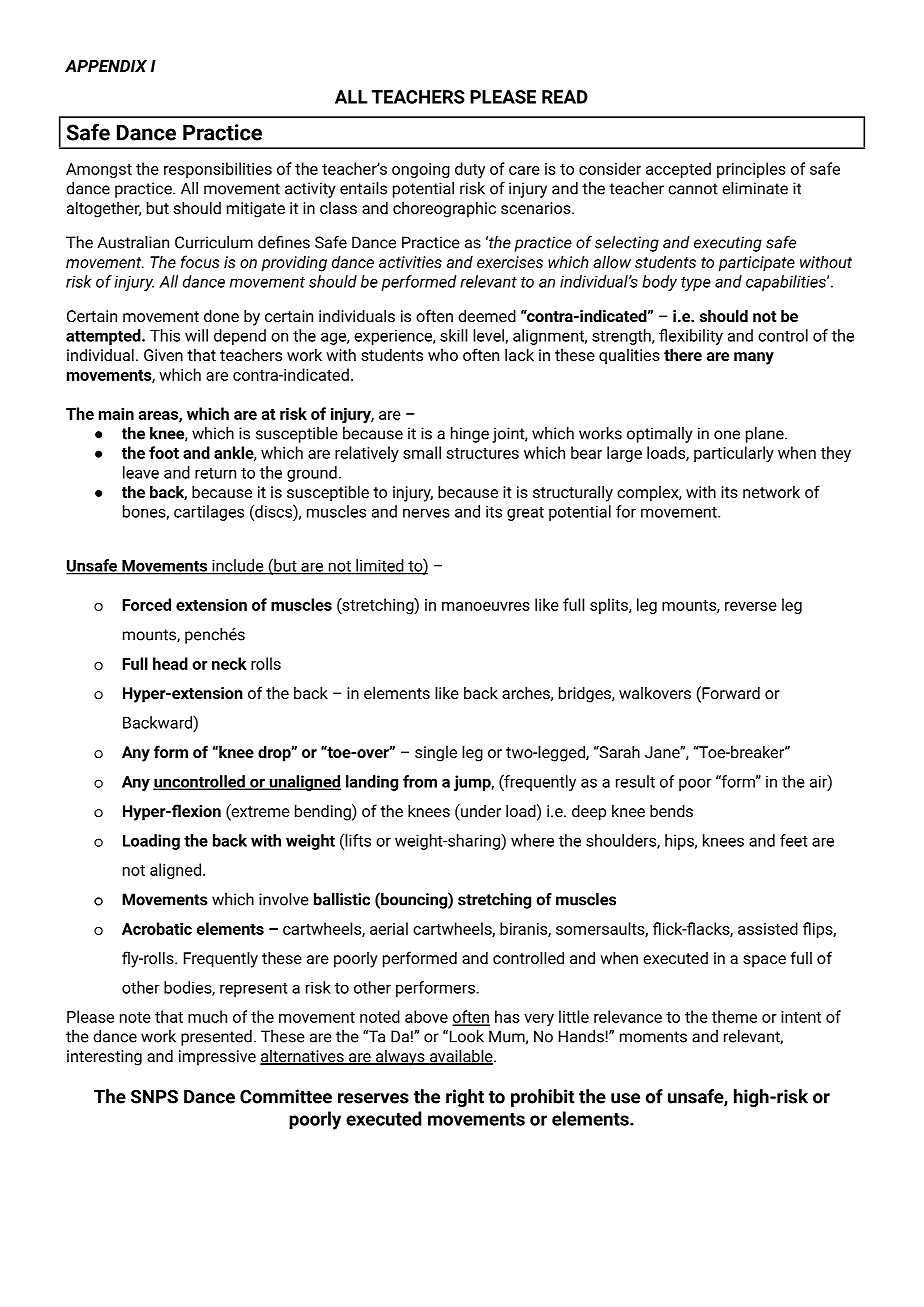  Describe the element at coordinates (751, 606) in the image. I see `reverse` at that location.
